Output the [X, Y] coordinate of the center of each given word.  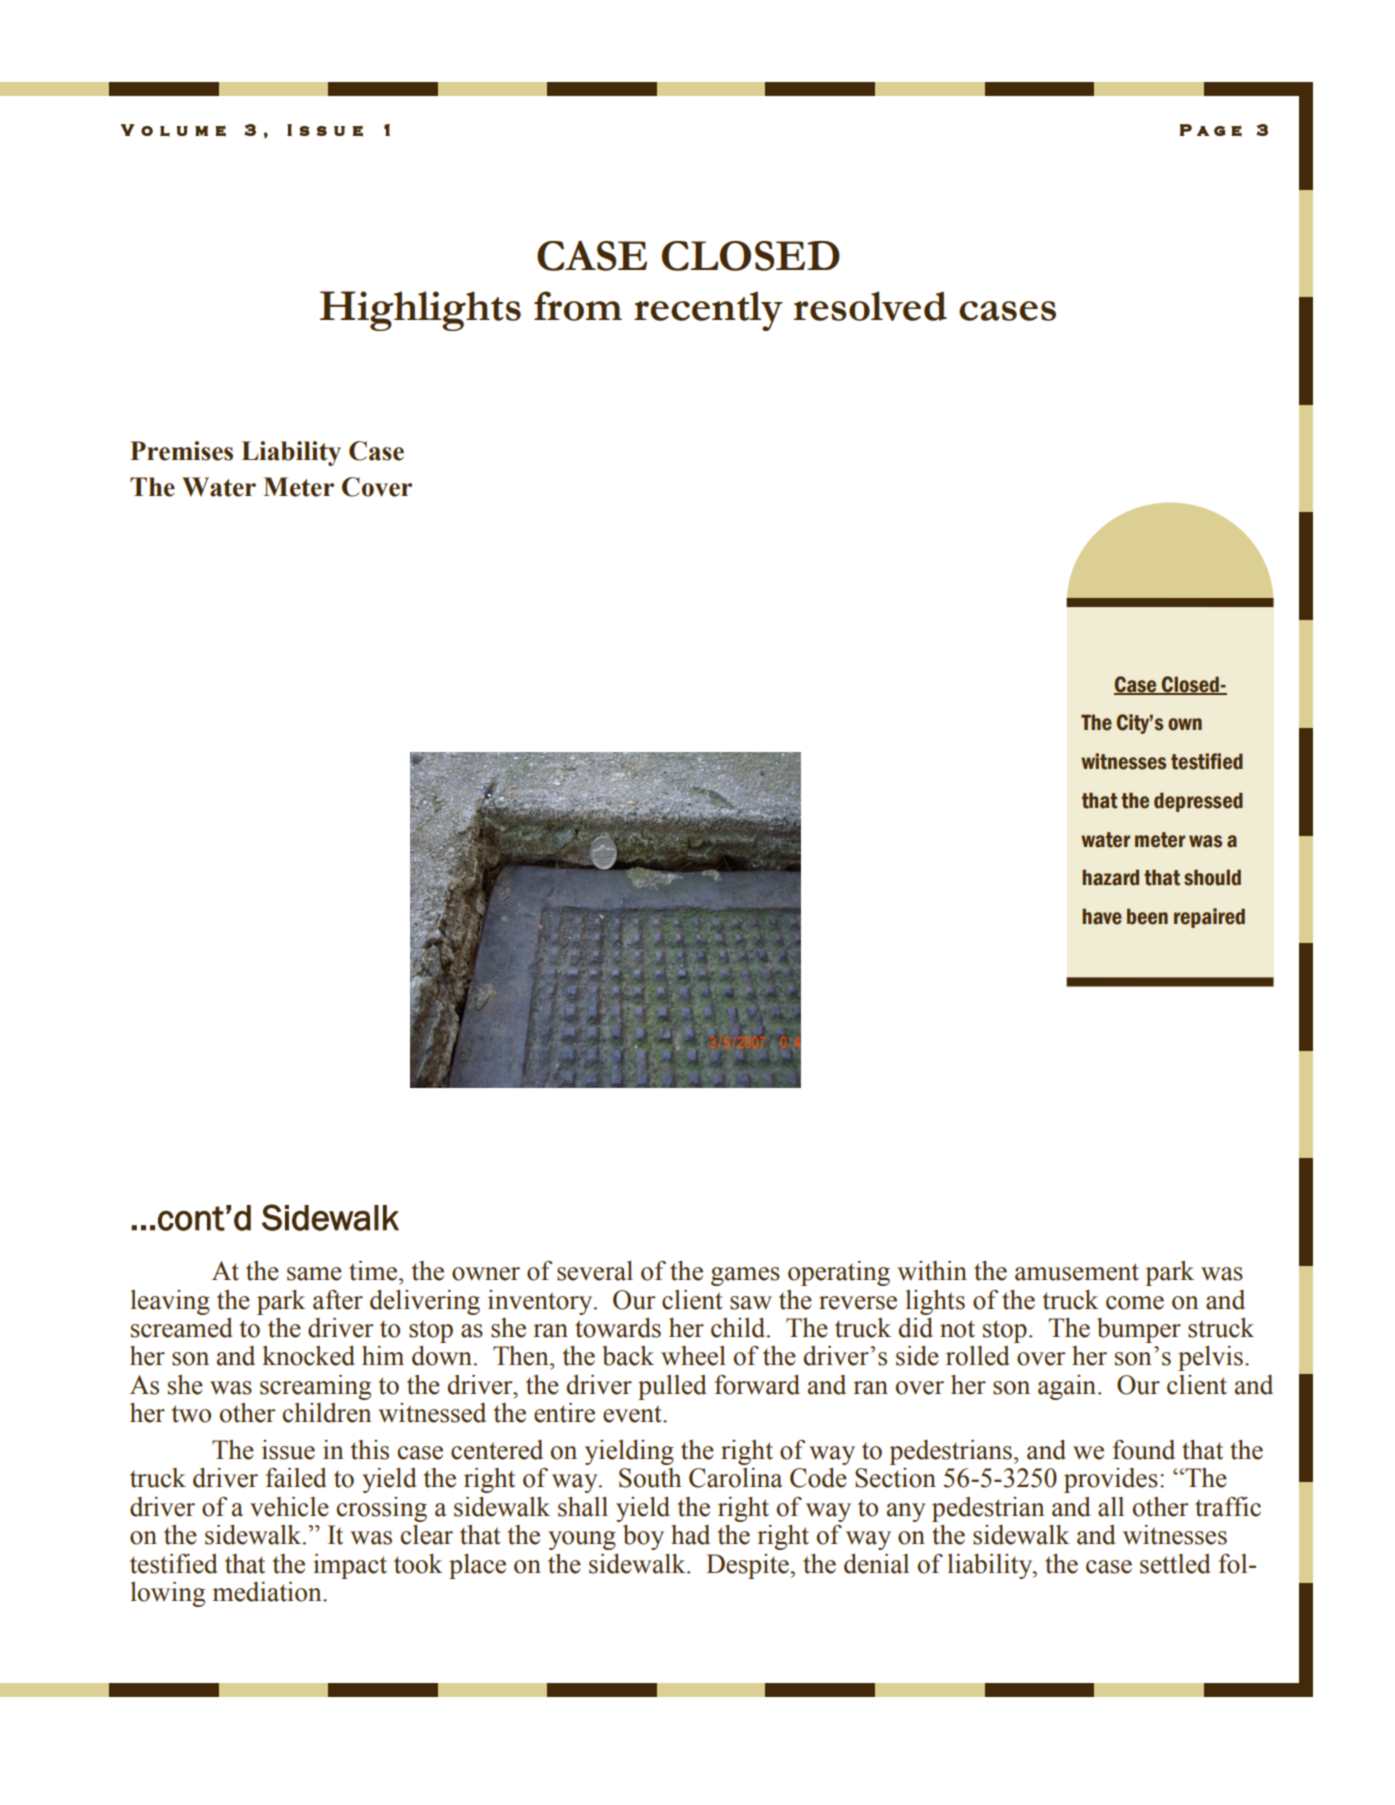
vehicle [289, 1507]
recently [708, 311]
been [1147, 916]
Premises [181, 451]
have [1102, 916]
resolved [870, 306]
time [374, 1271]
